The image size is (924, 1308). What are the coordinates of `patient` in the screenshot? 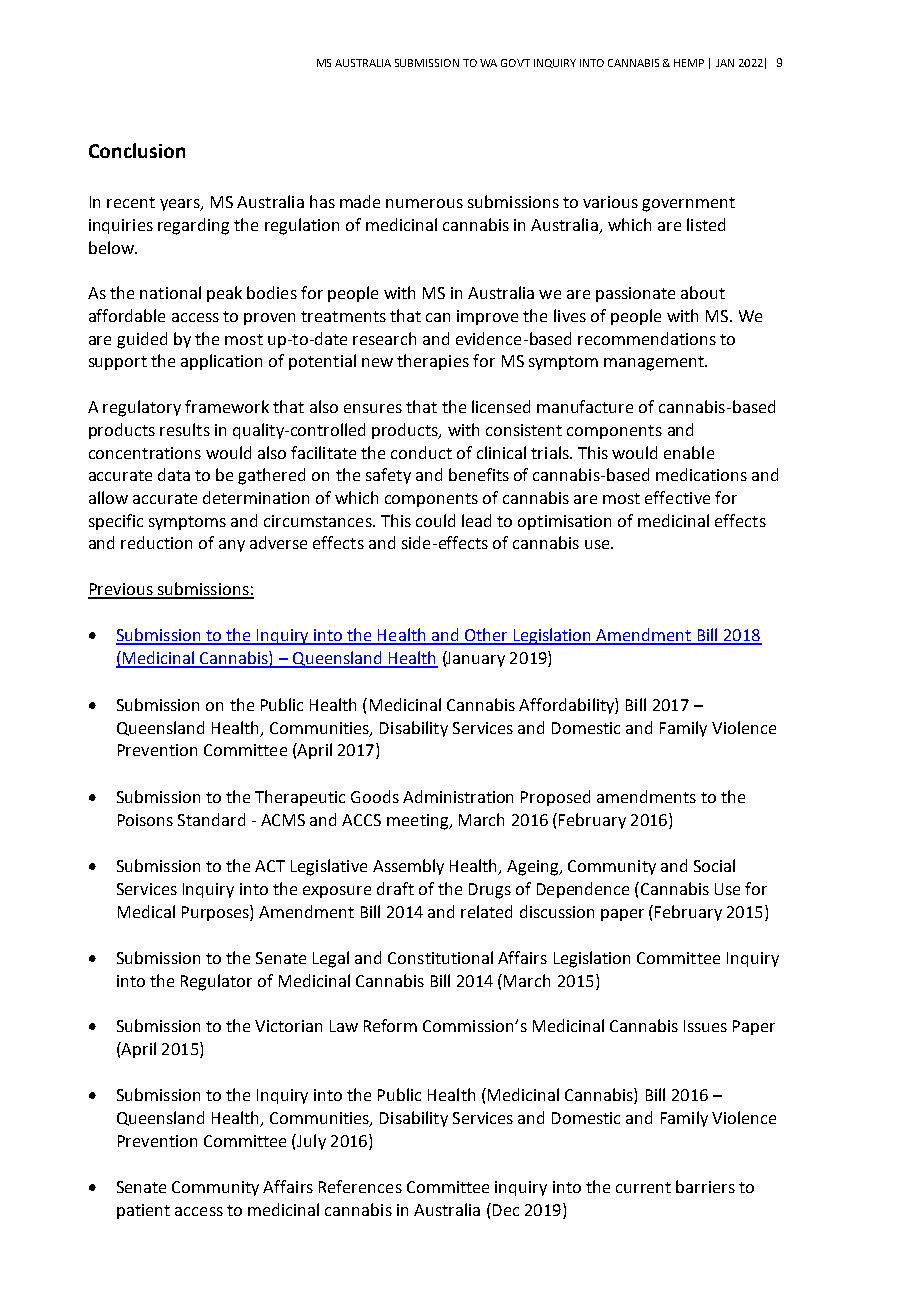 It's located at (143, 1211).
